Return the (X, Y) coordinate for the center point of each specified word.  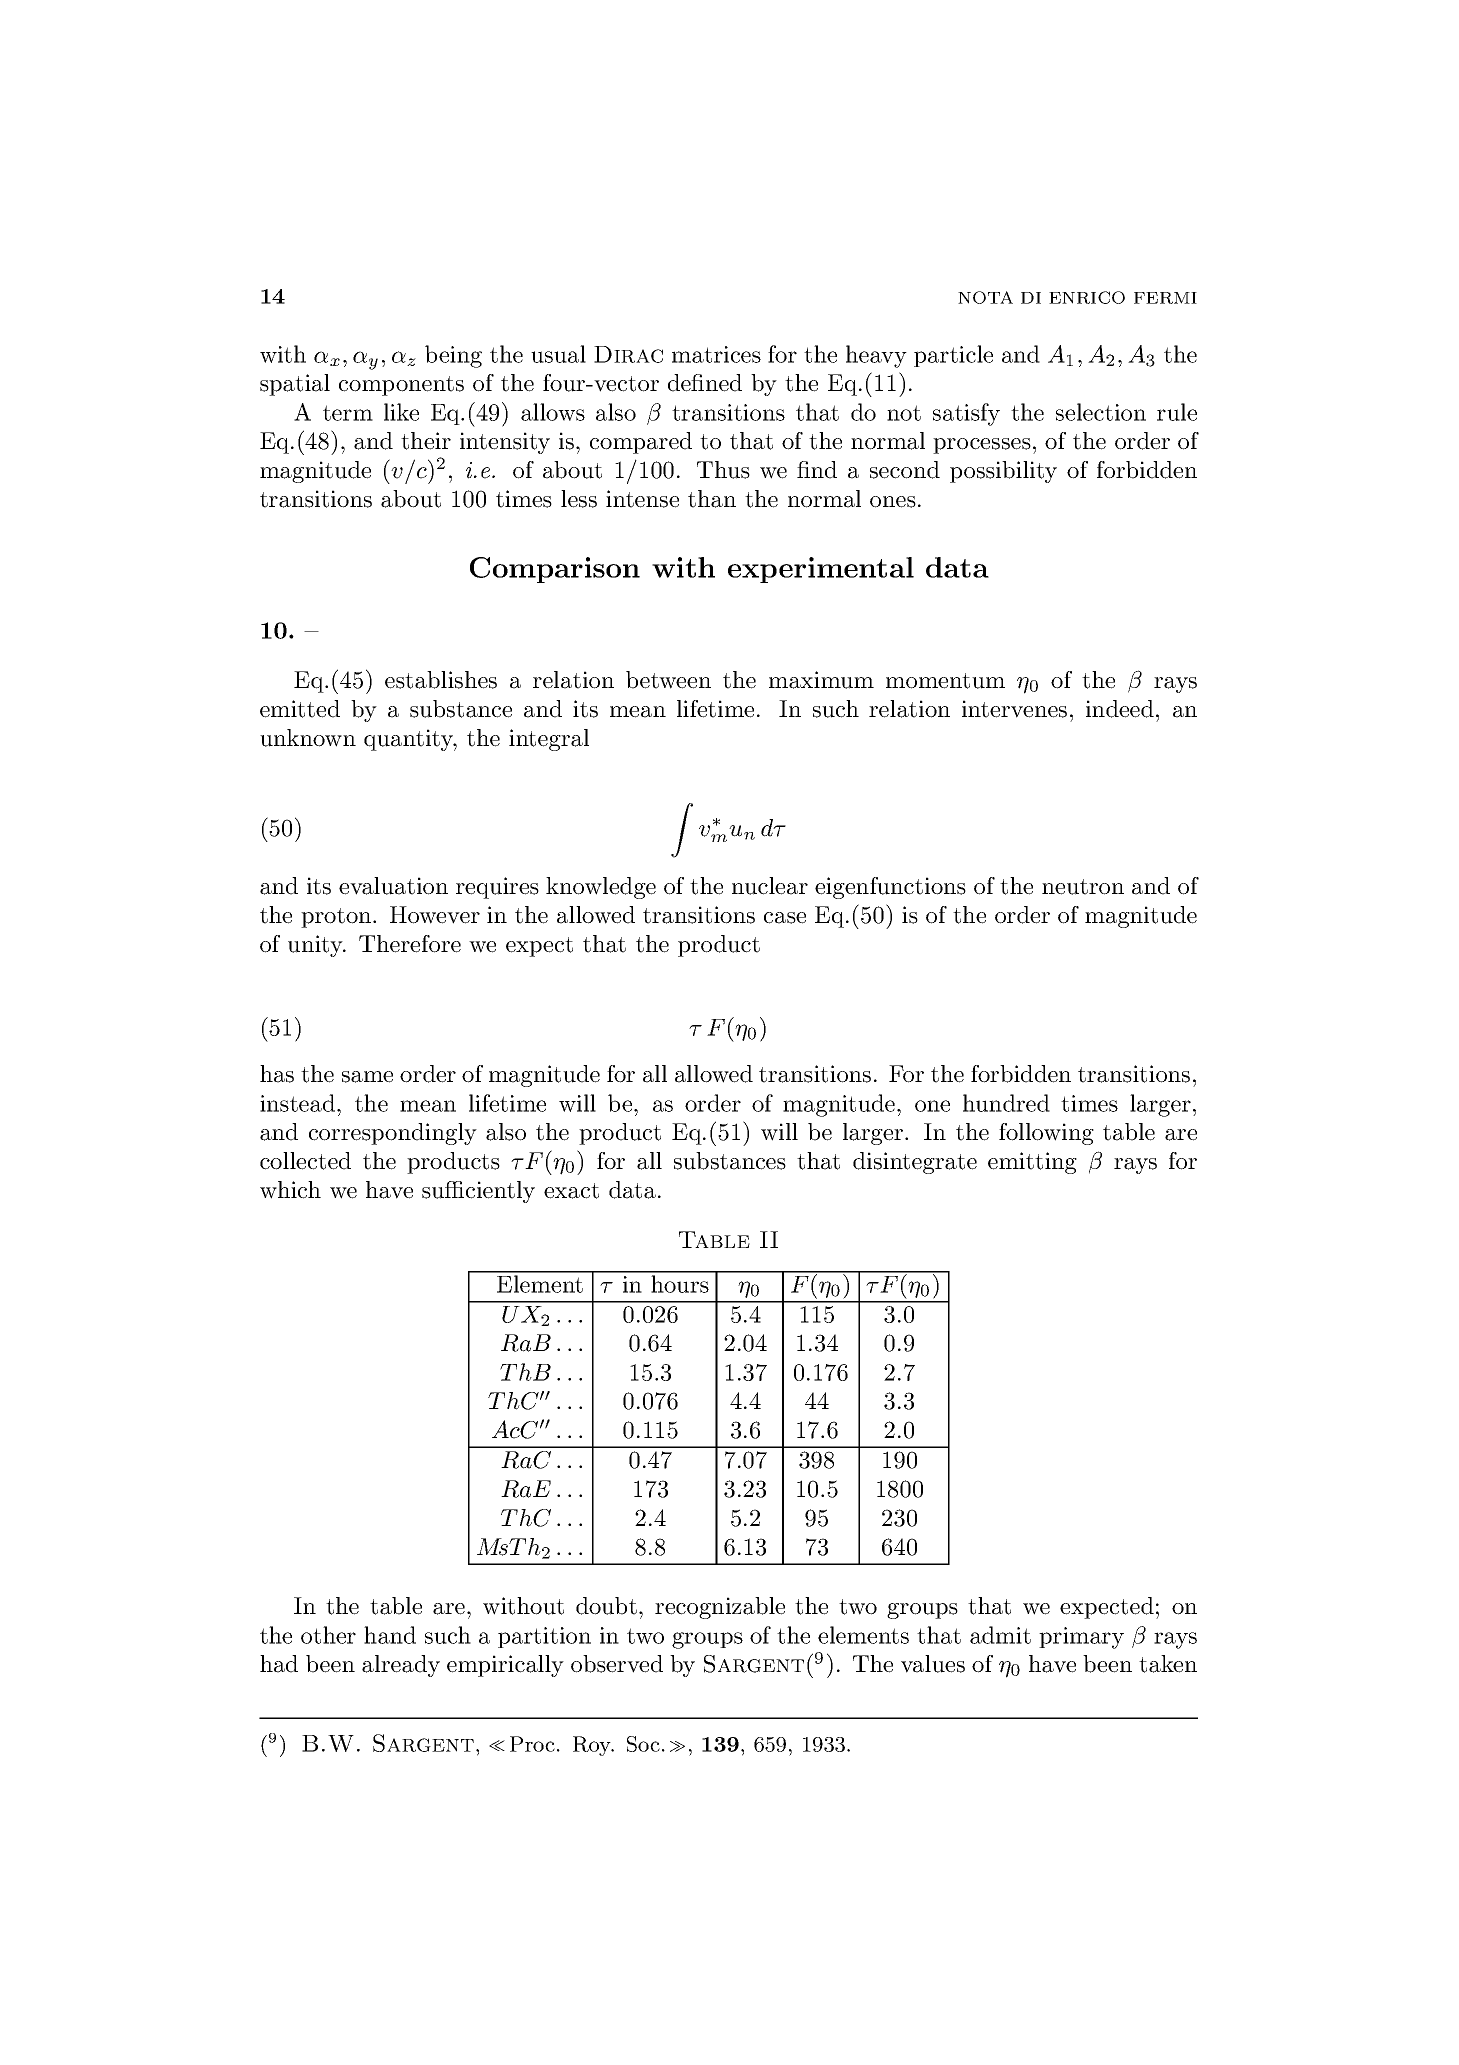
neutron (1083, 887)
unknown (308, 738)
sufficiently (478, 1192)
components (401, 386)
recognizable (720, 1608)
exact (571, 1191)
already (401, 1666)
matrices (716, 354)
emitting (1032, 1163)
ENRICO (1087, 297)
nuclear (770, 886)
